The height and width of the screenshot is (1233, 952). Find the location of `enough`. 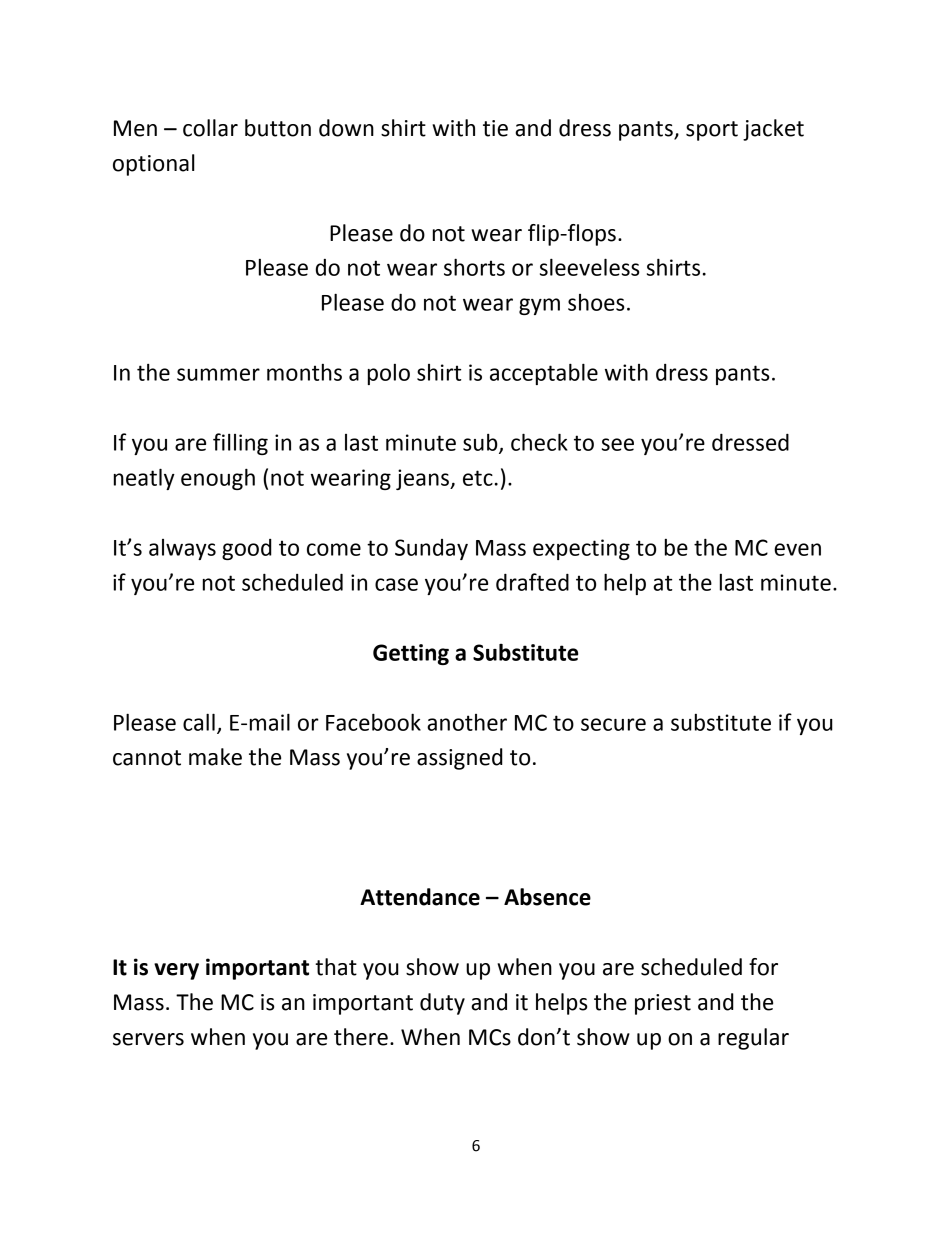

enough is located at coordinates (218, 479).
